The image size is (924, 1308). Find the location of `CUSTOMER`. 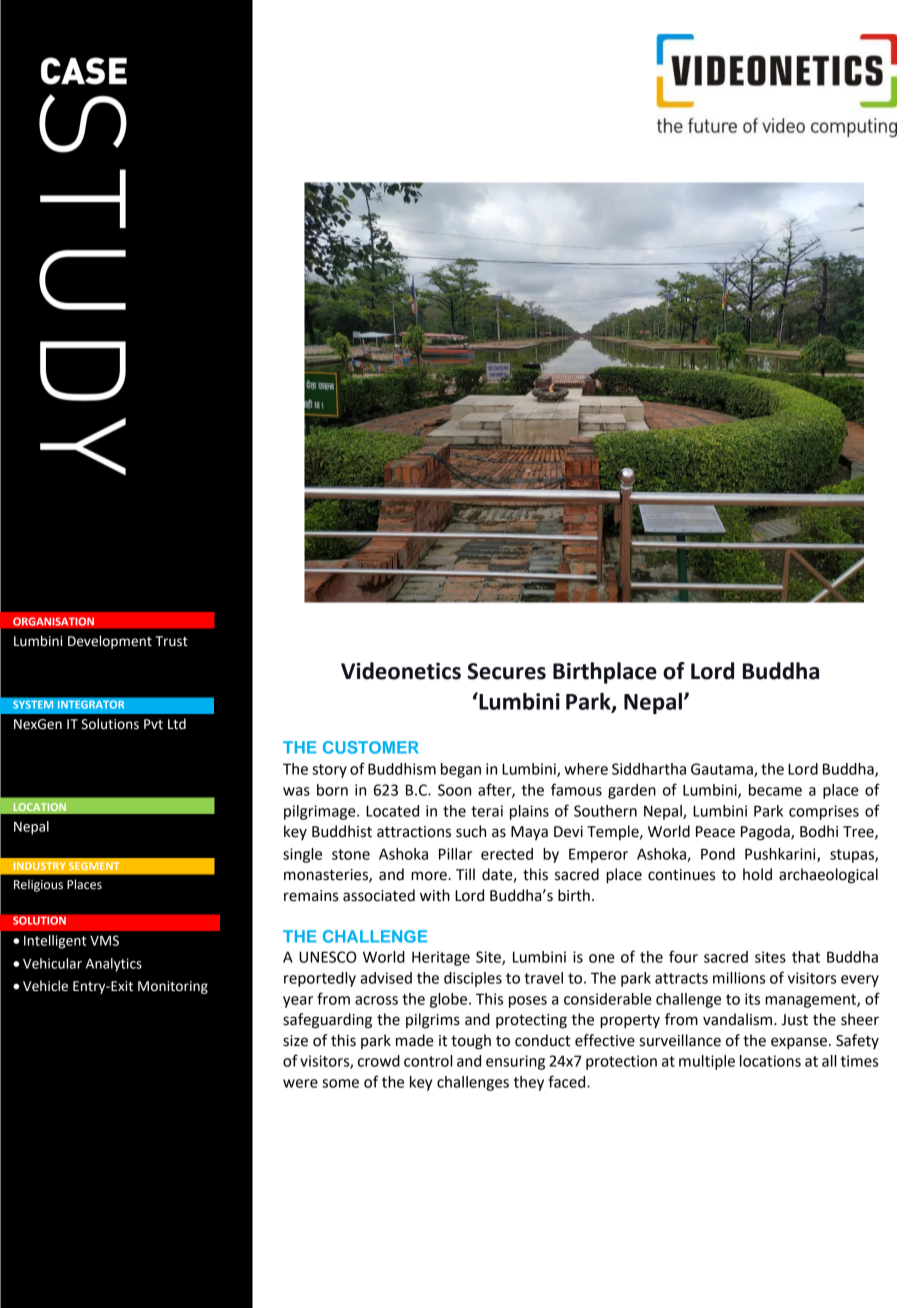

CUSTOMER is located at coordinates (370, 747).
